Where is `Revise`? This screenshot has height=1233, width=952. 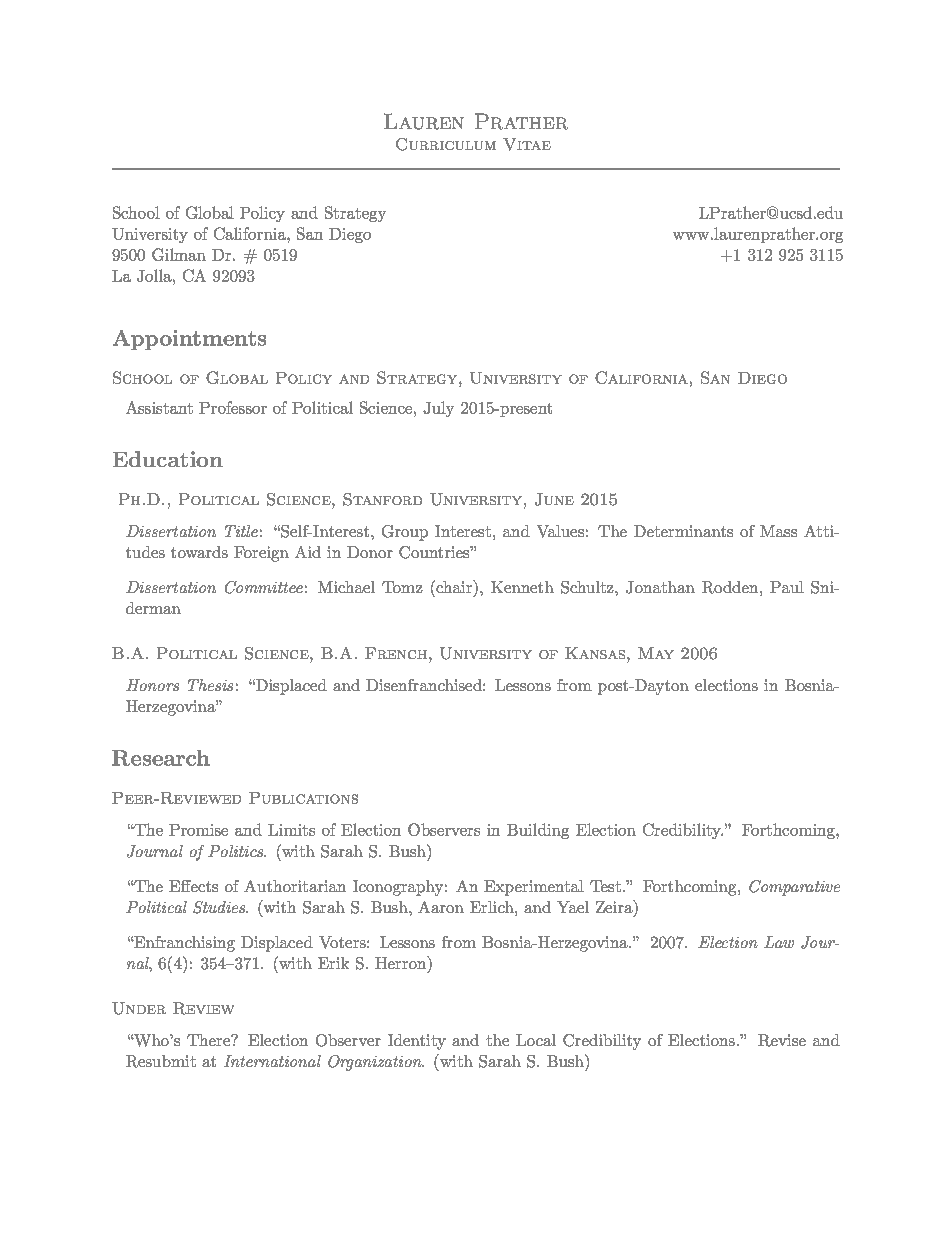
Revise is located at coordinates (782, 1040).
